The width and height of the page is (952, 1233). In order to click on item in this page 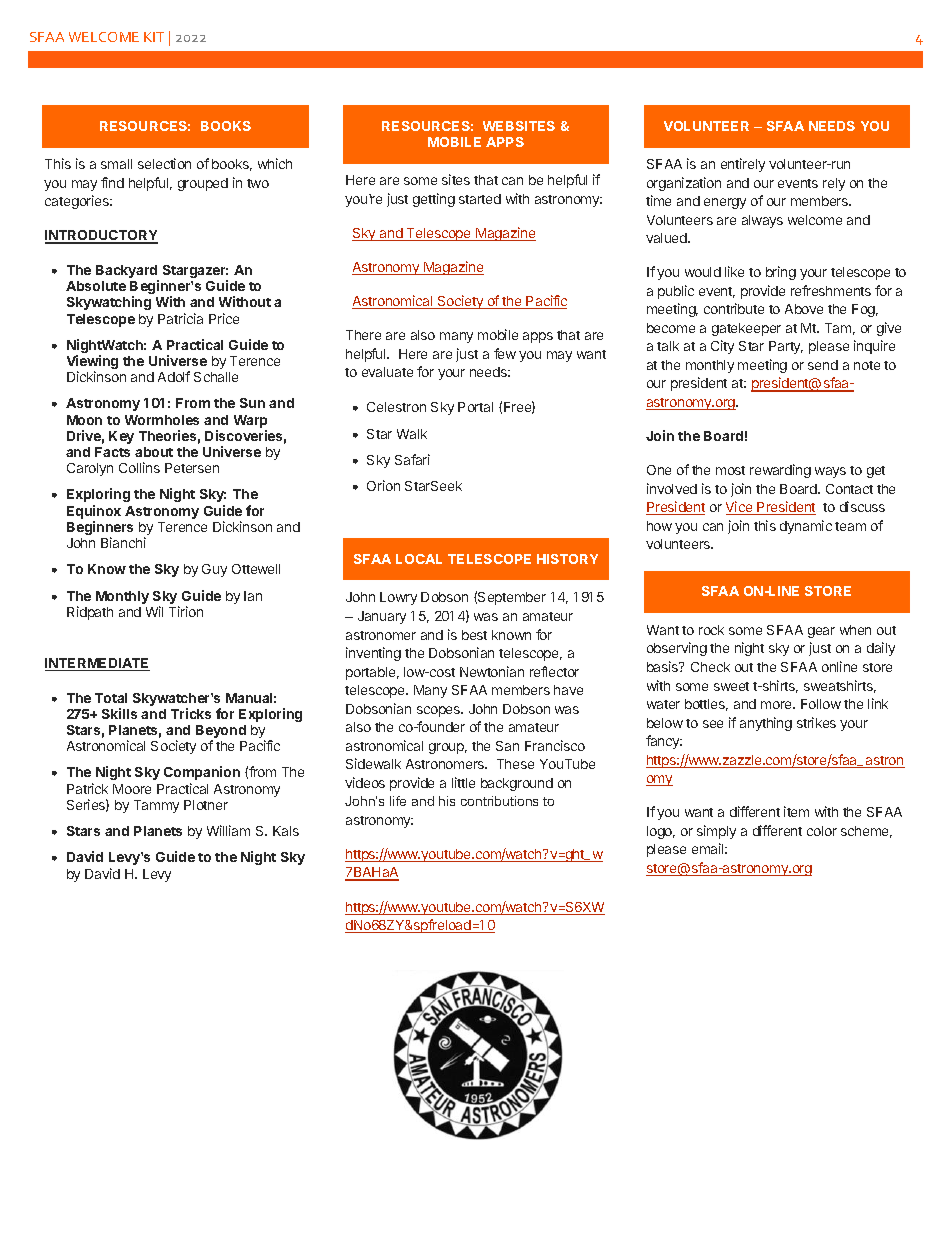, I will do `click(796, 811)`.
